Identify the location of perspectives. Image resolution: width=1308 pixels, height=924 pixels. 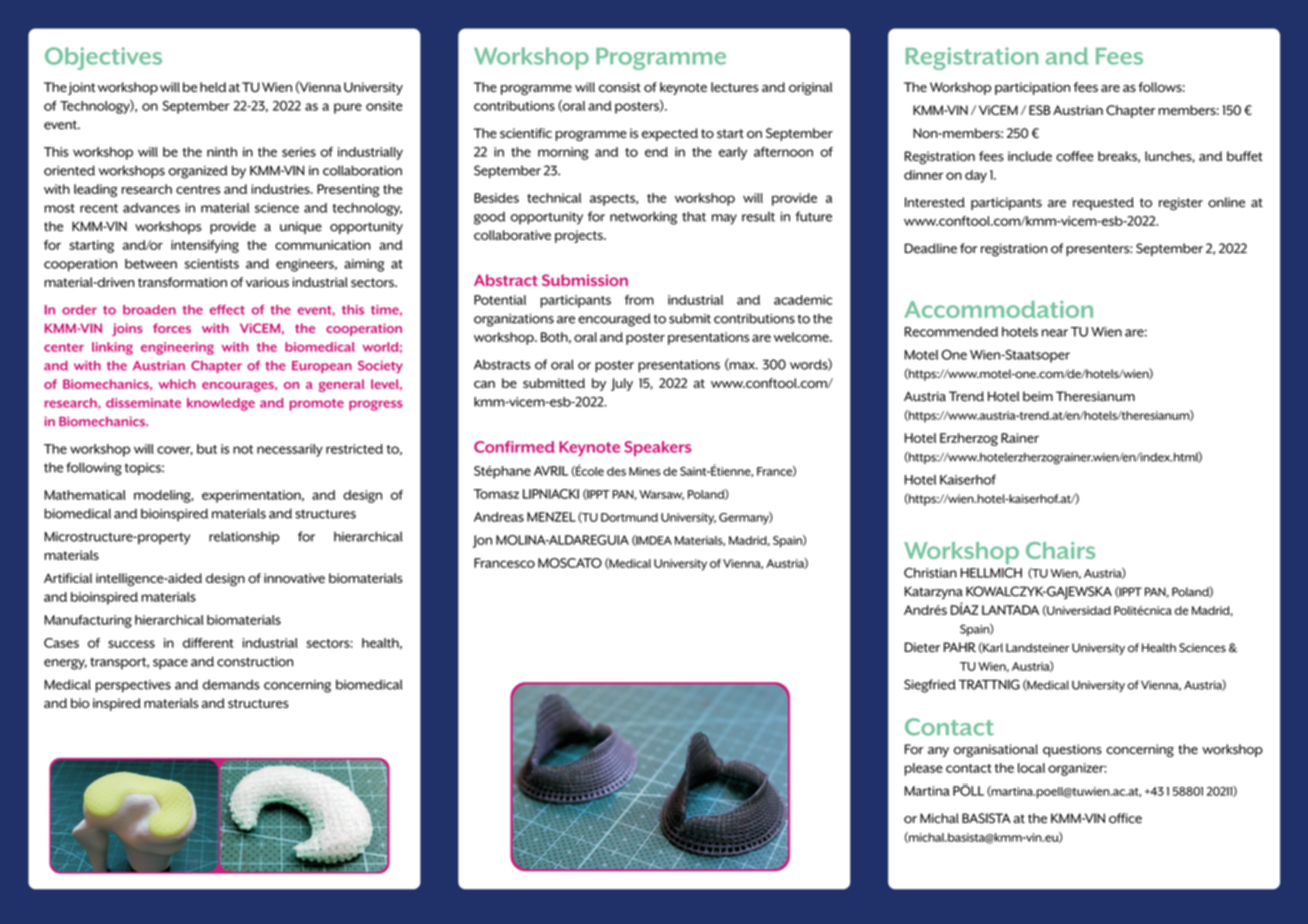
(133, 686).
